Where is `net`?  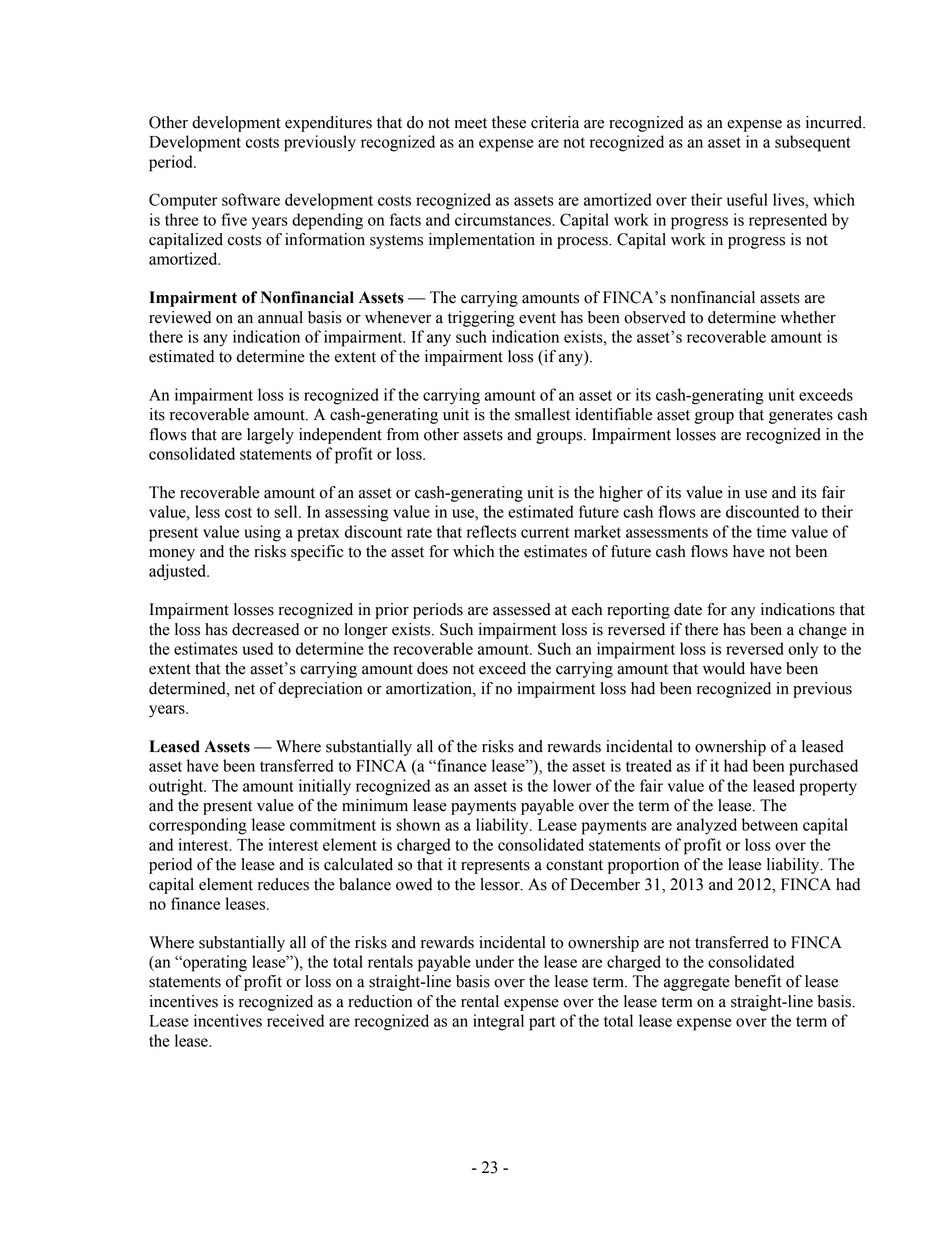 net is located at coordinates (245, 689).
